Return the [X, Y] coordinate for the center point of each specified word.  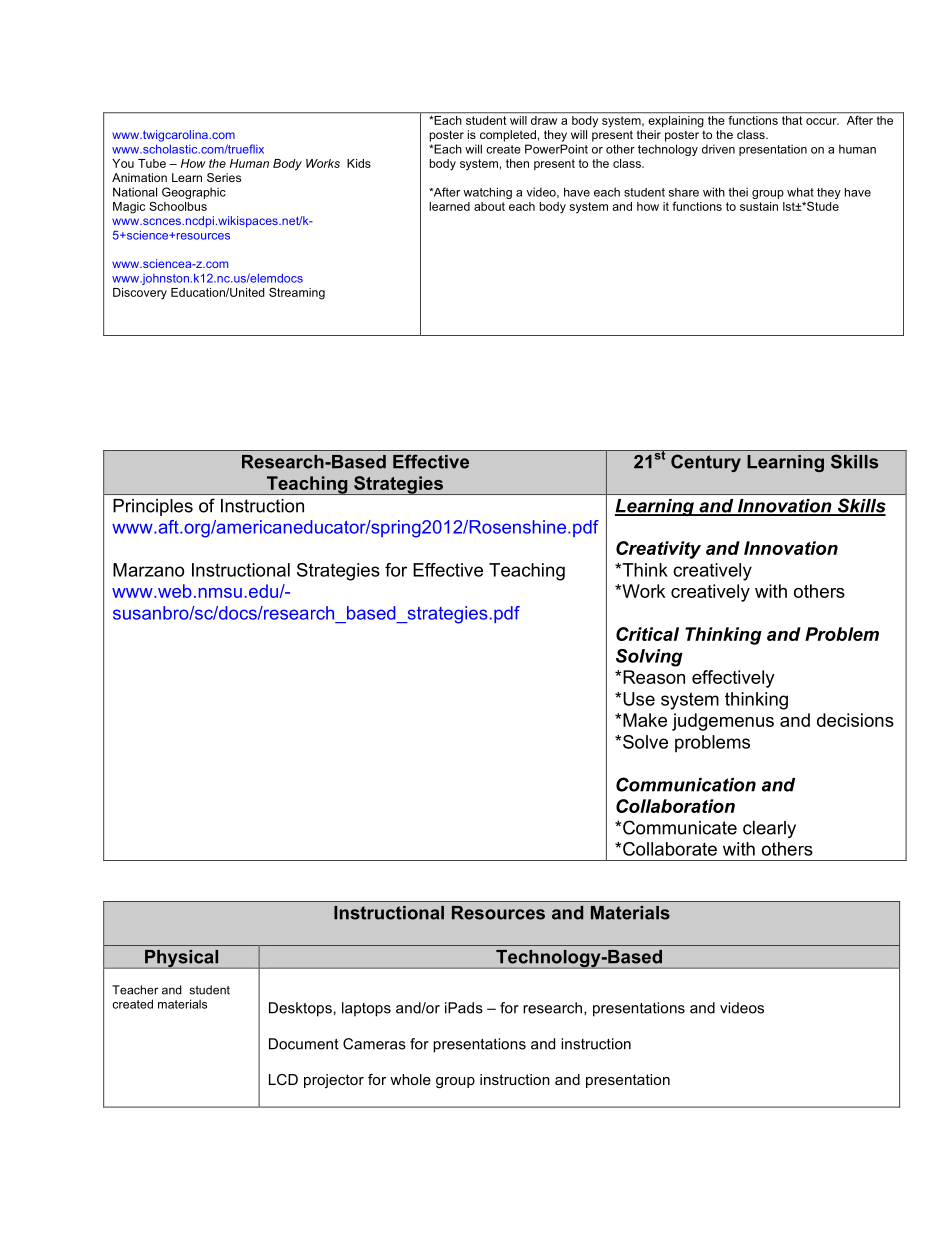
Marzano [148, 570]
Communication [686, 784]
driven [718, 149]
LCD [283, 1079]
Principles [153, 507]
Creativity [658, 550]
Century [706, 463]
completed [508, 136]
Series [224, 177]
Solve [645, 742]
